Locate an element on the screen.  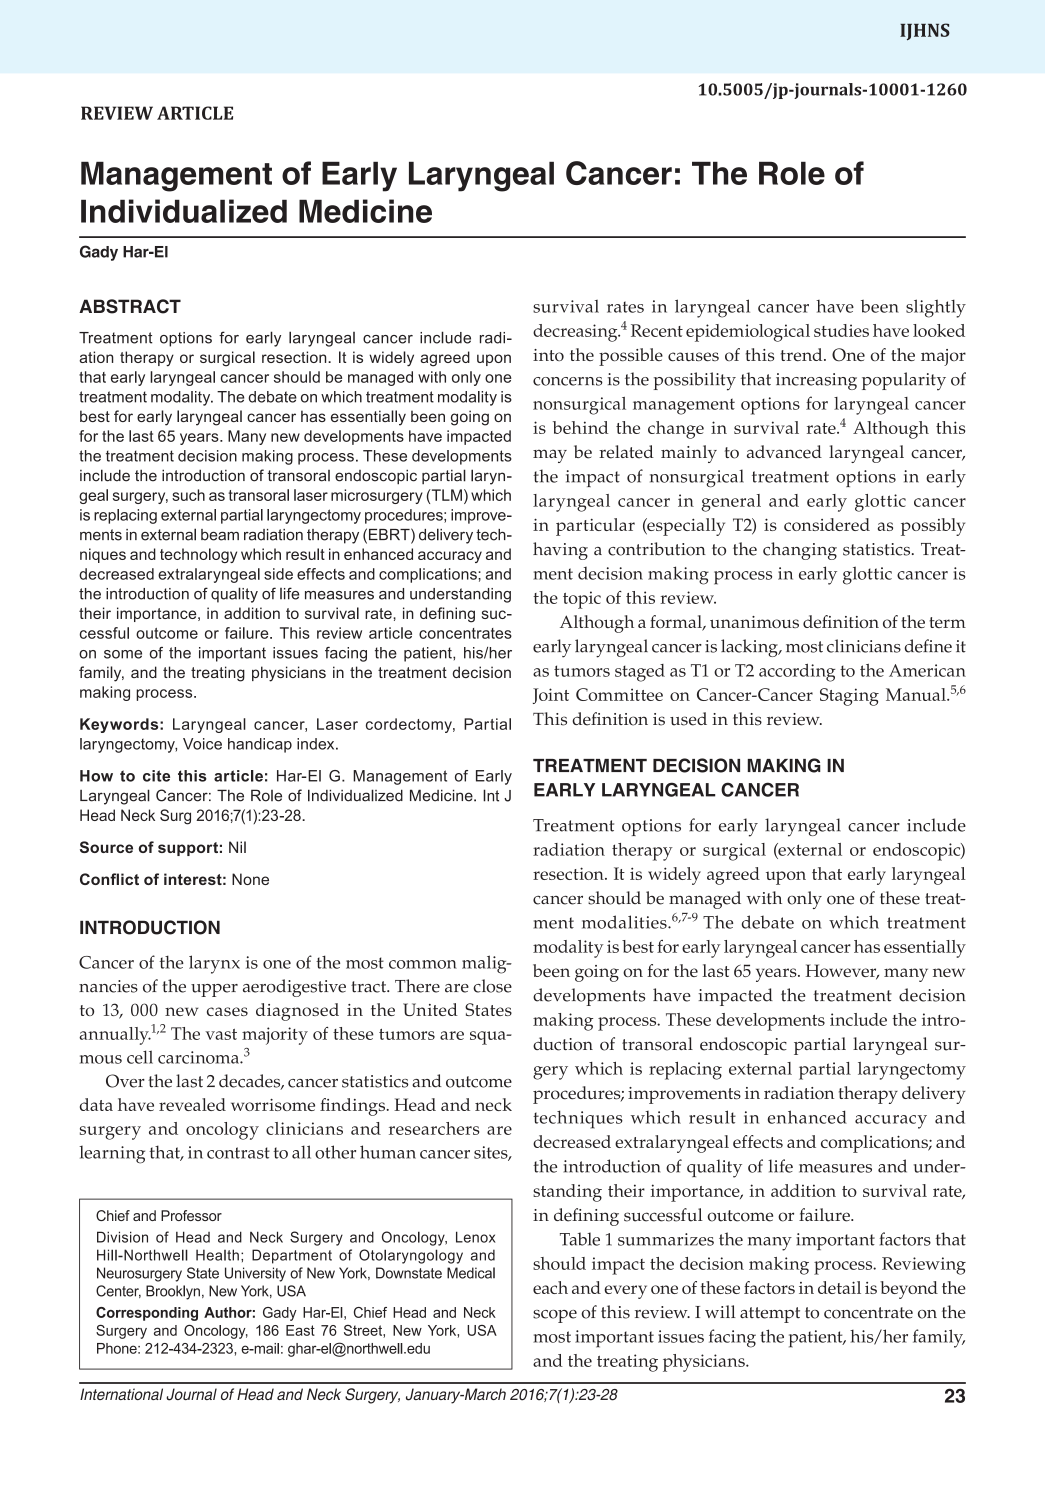
such is located at coordinates (188, 495).
